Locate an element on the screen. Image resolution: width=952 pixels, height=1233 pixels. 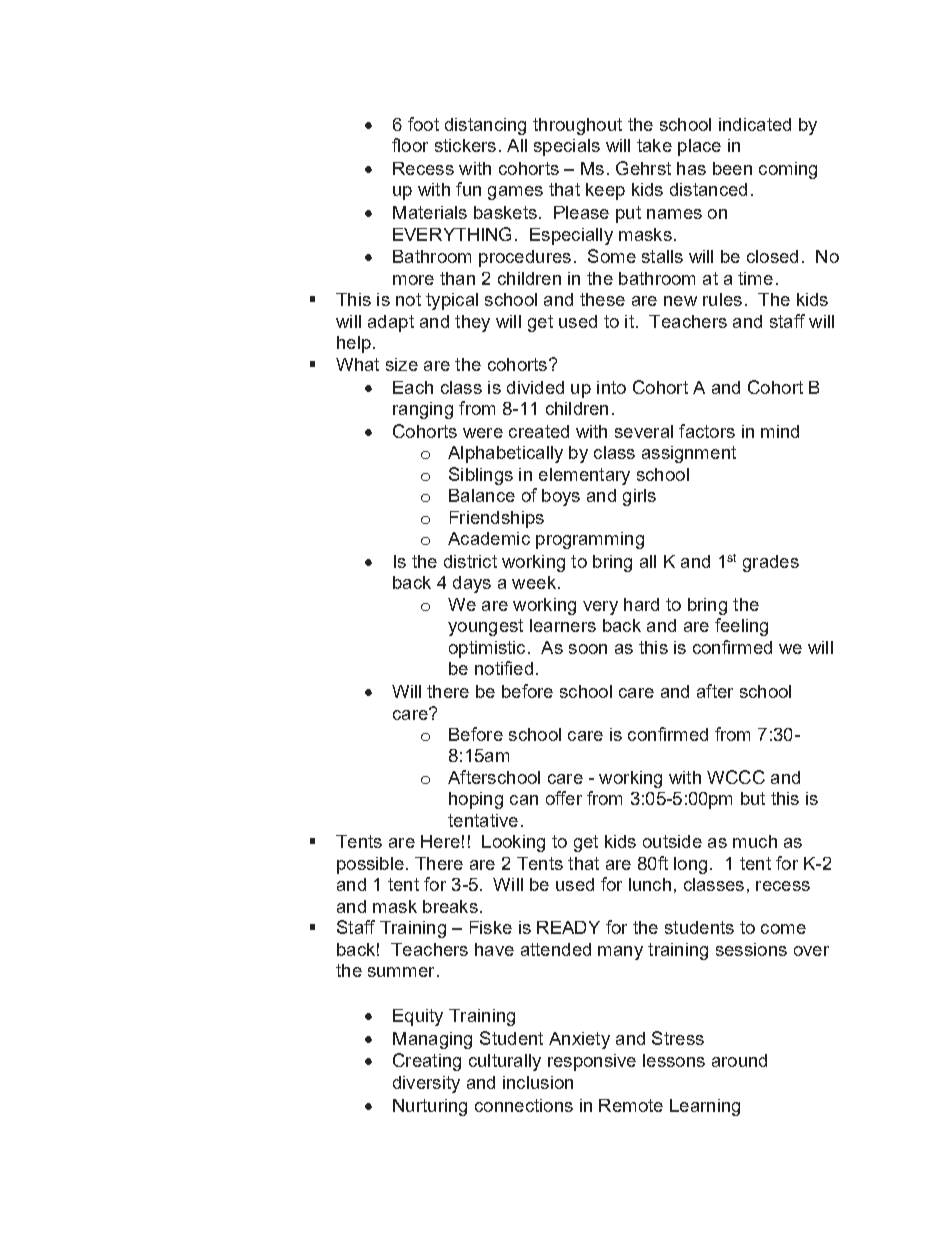
responsive is located at coordinates (592, 1062).
